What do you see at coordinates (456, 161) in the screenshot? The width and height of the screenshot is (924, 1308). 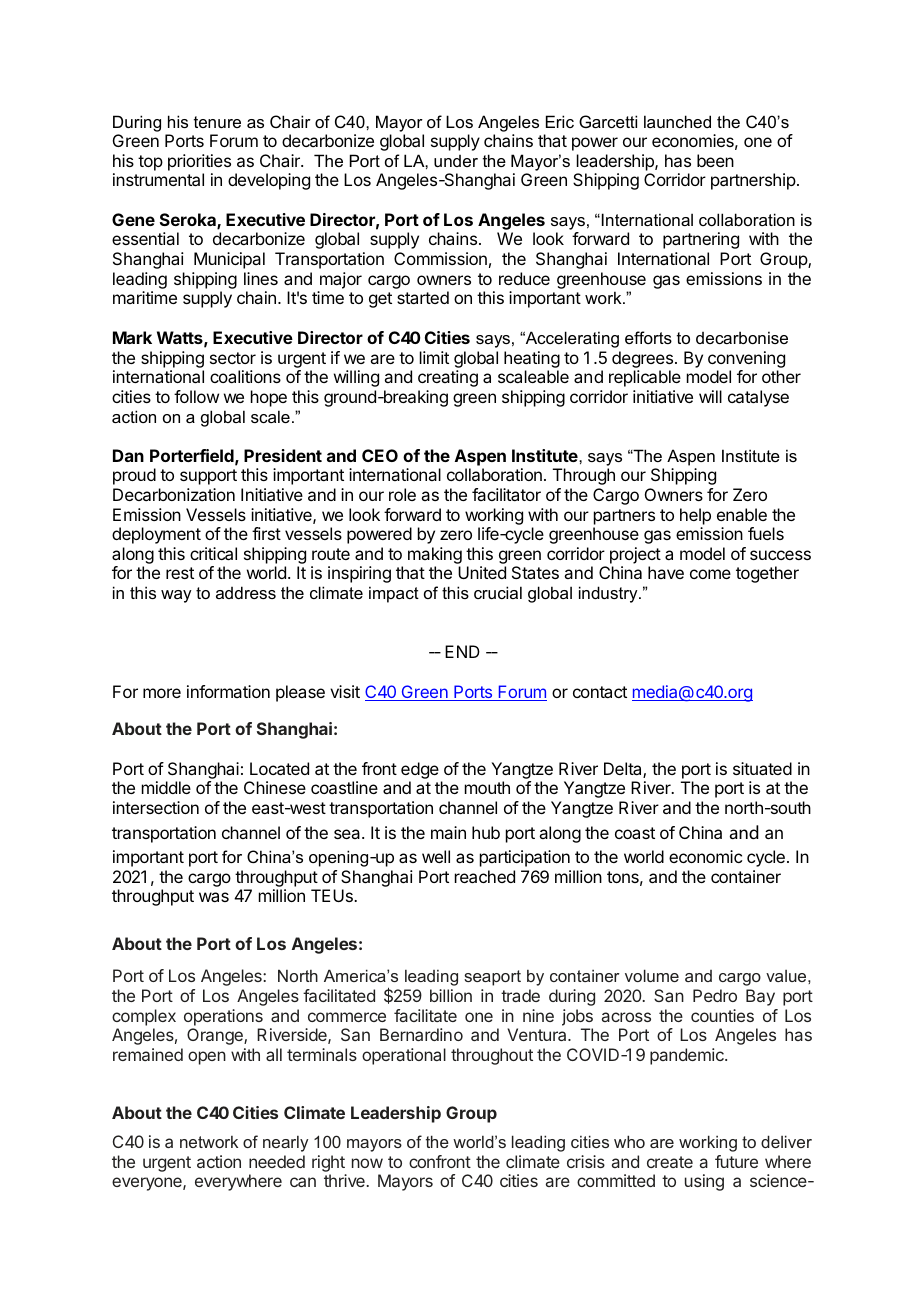 I see `under` at bounding box center [456, 161].
